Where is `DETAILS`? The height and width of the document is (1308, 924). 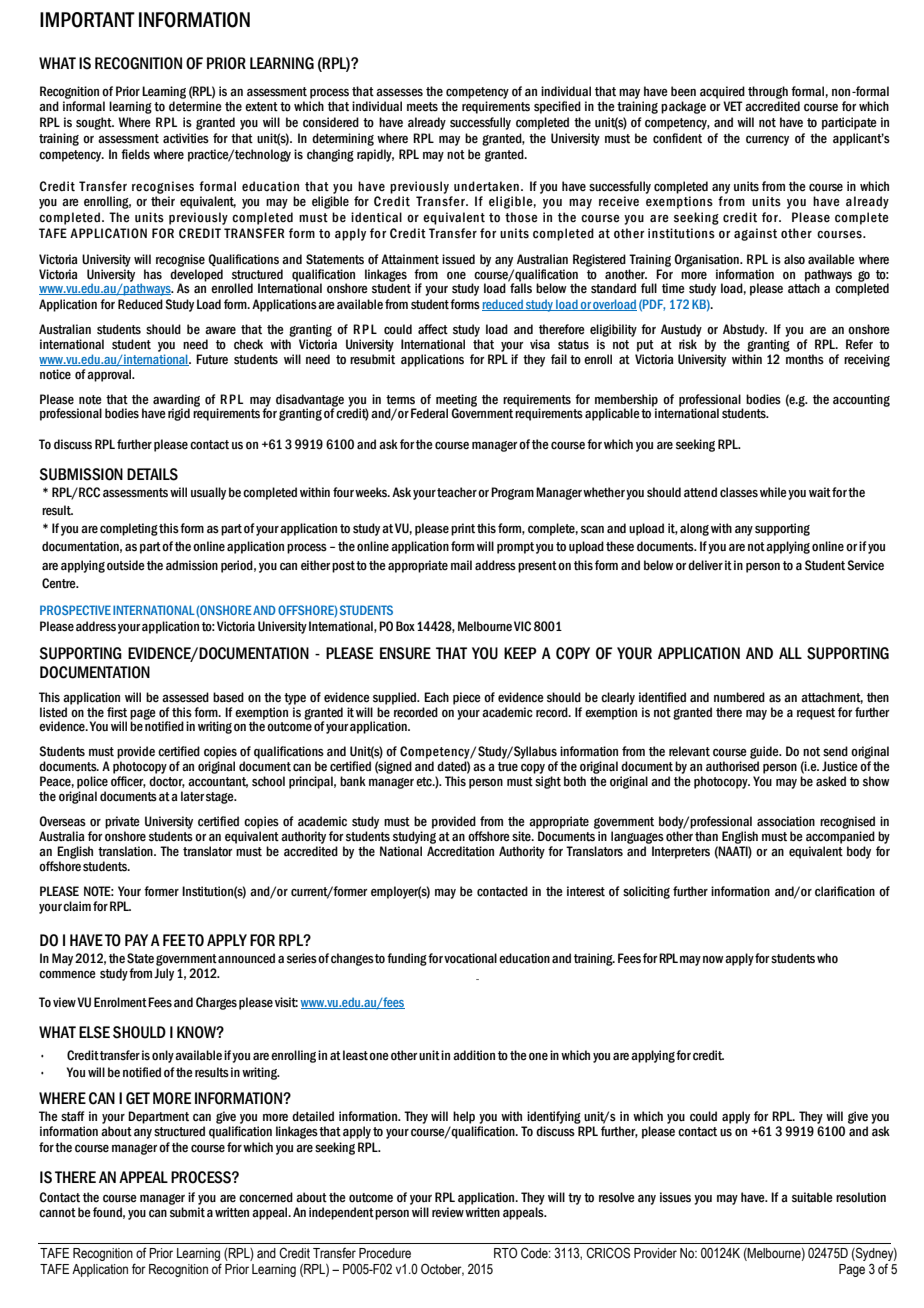 DETAILS is located at coordinates (152, 474).
